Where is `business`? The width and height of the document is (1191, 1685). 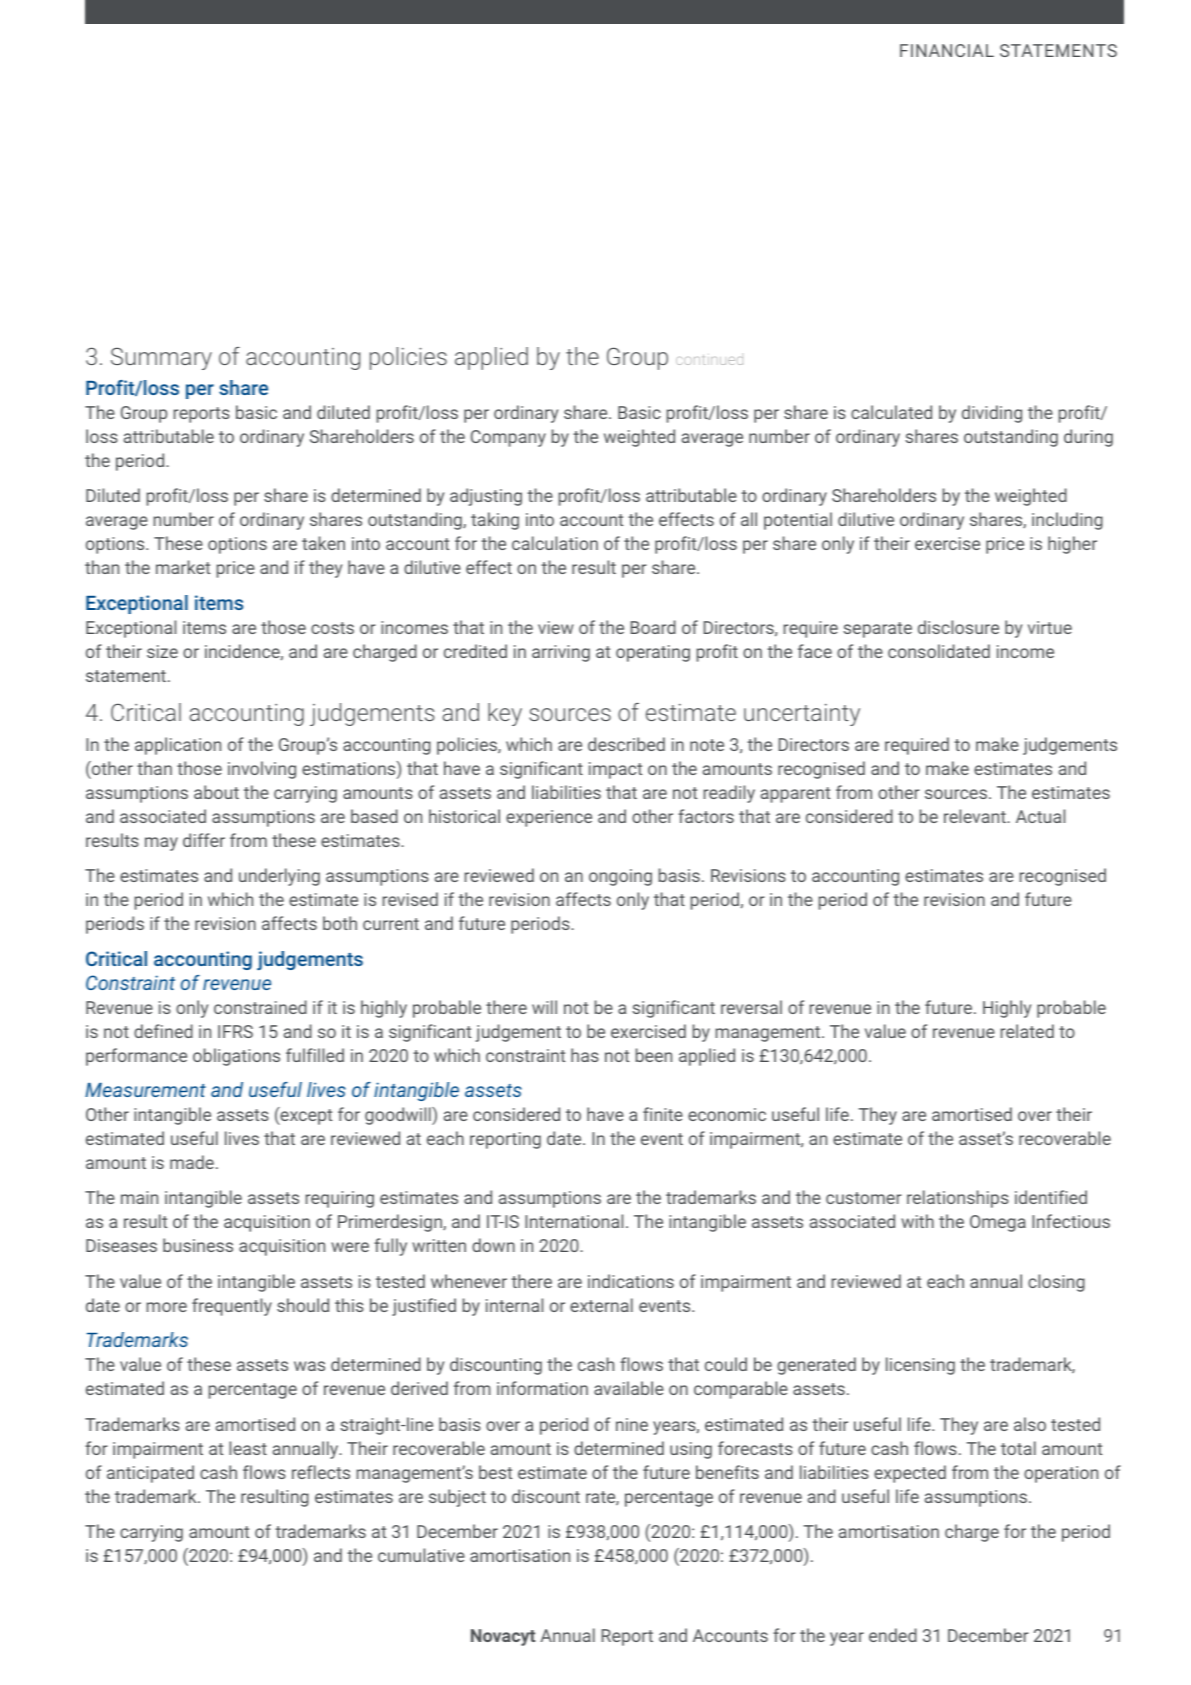
business is located at coordinates (198, 1245).
